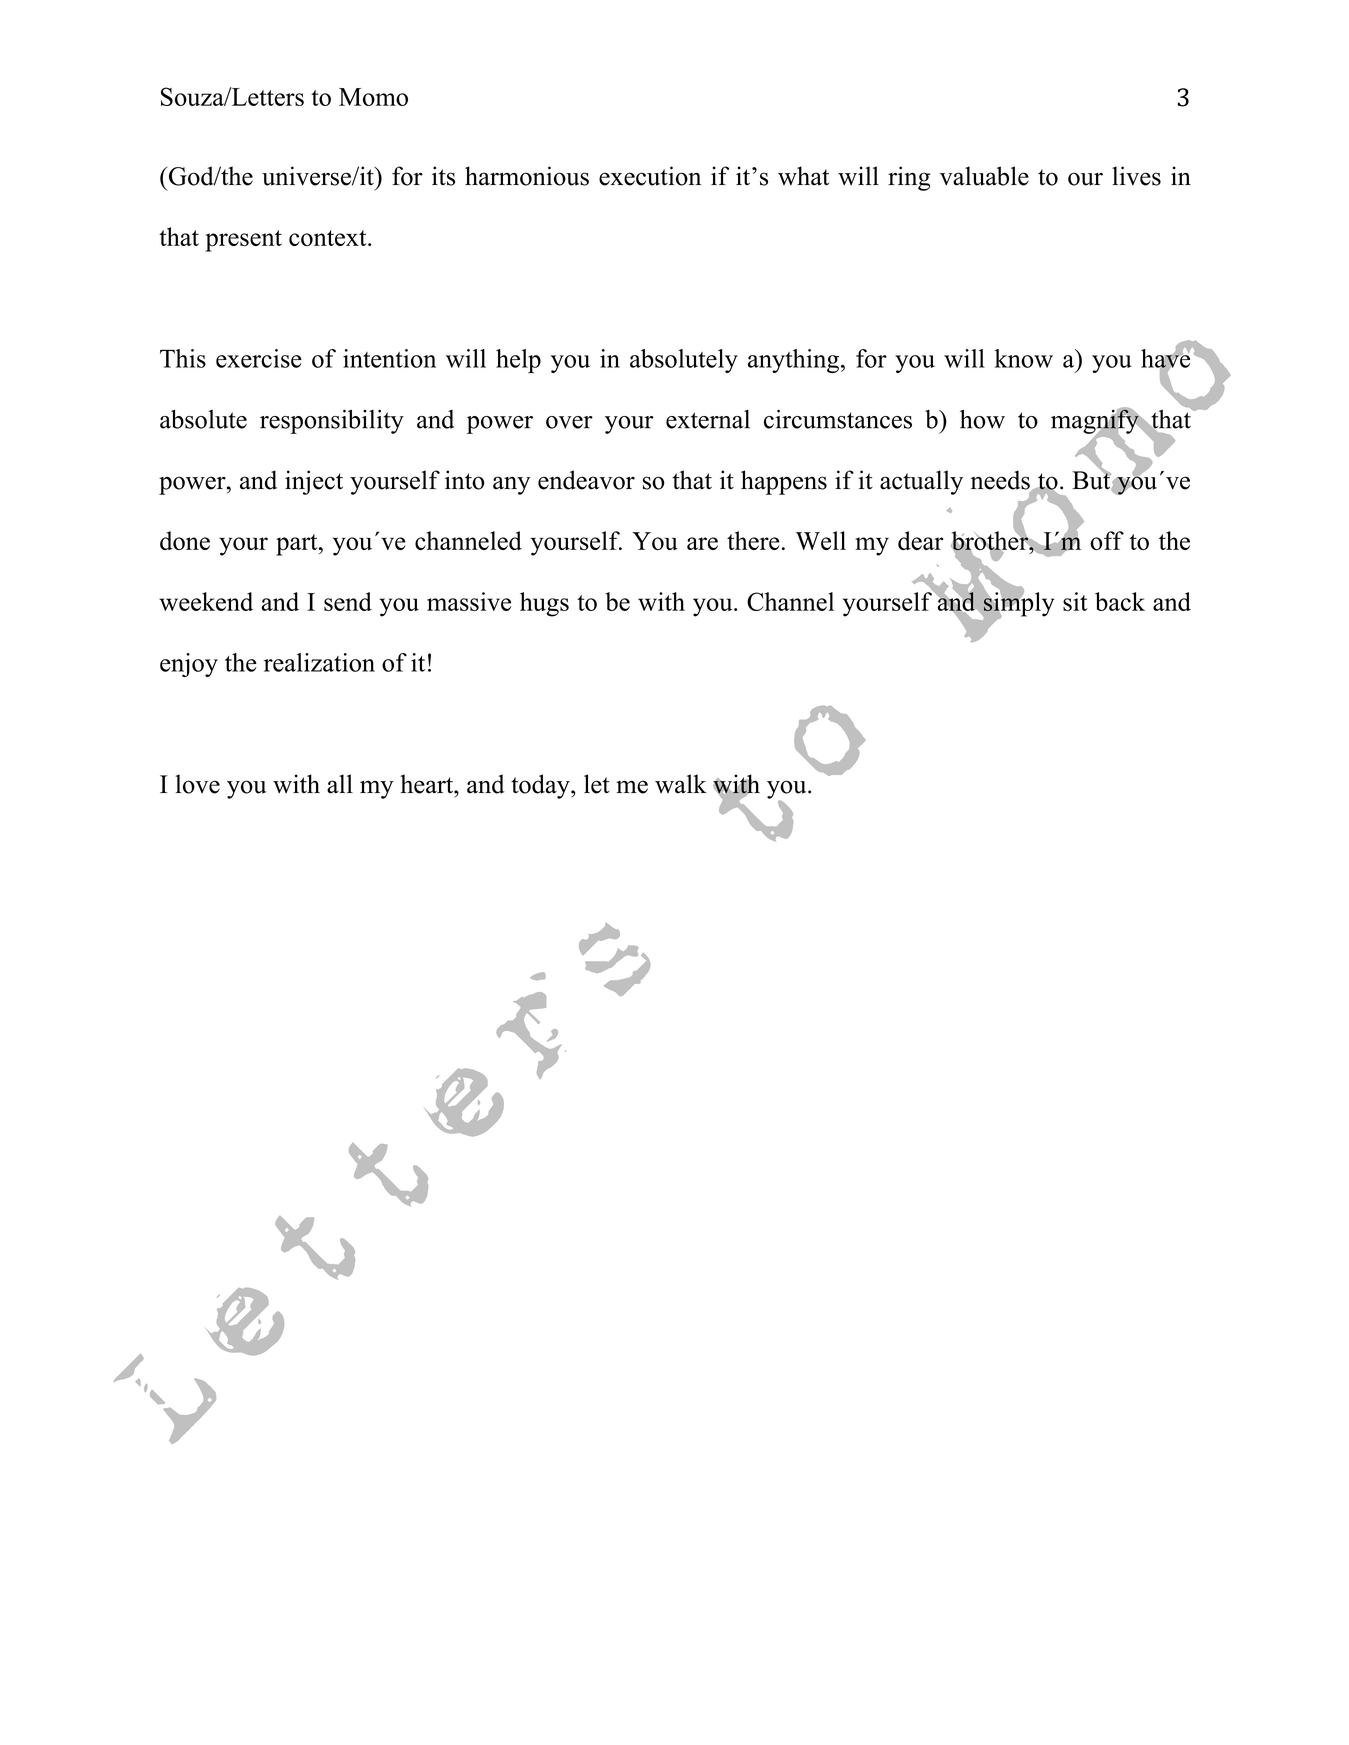 This page has height=1745, width=1349. I want to click on sit, so click(1075, 601).
